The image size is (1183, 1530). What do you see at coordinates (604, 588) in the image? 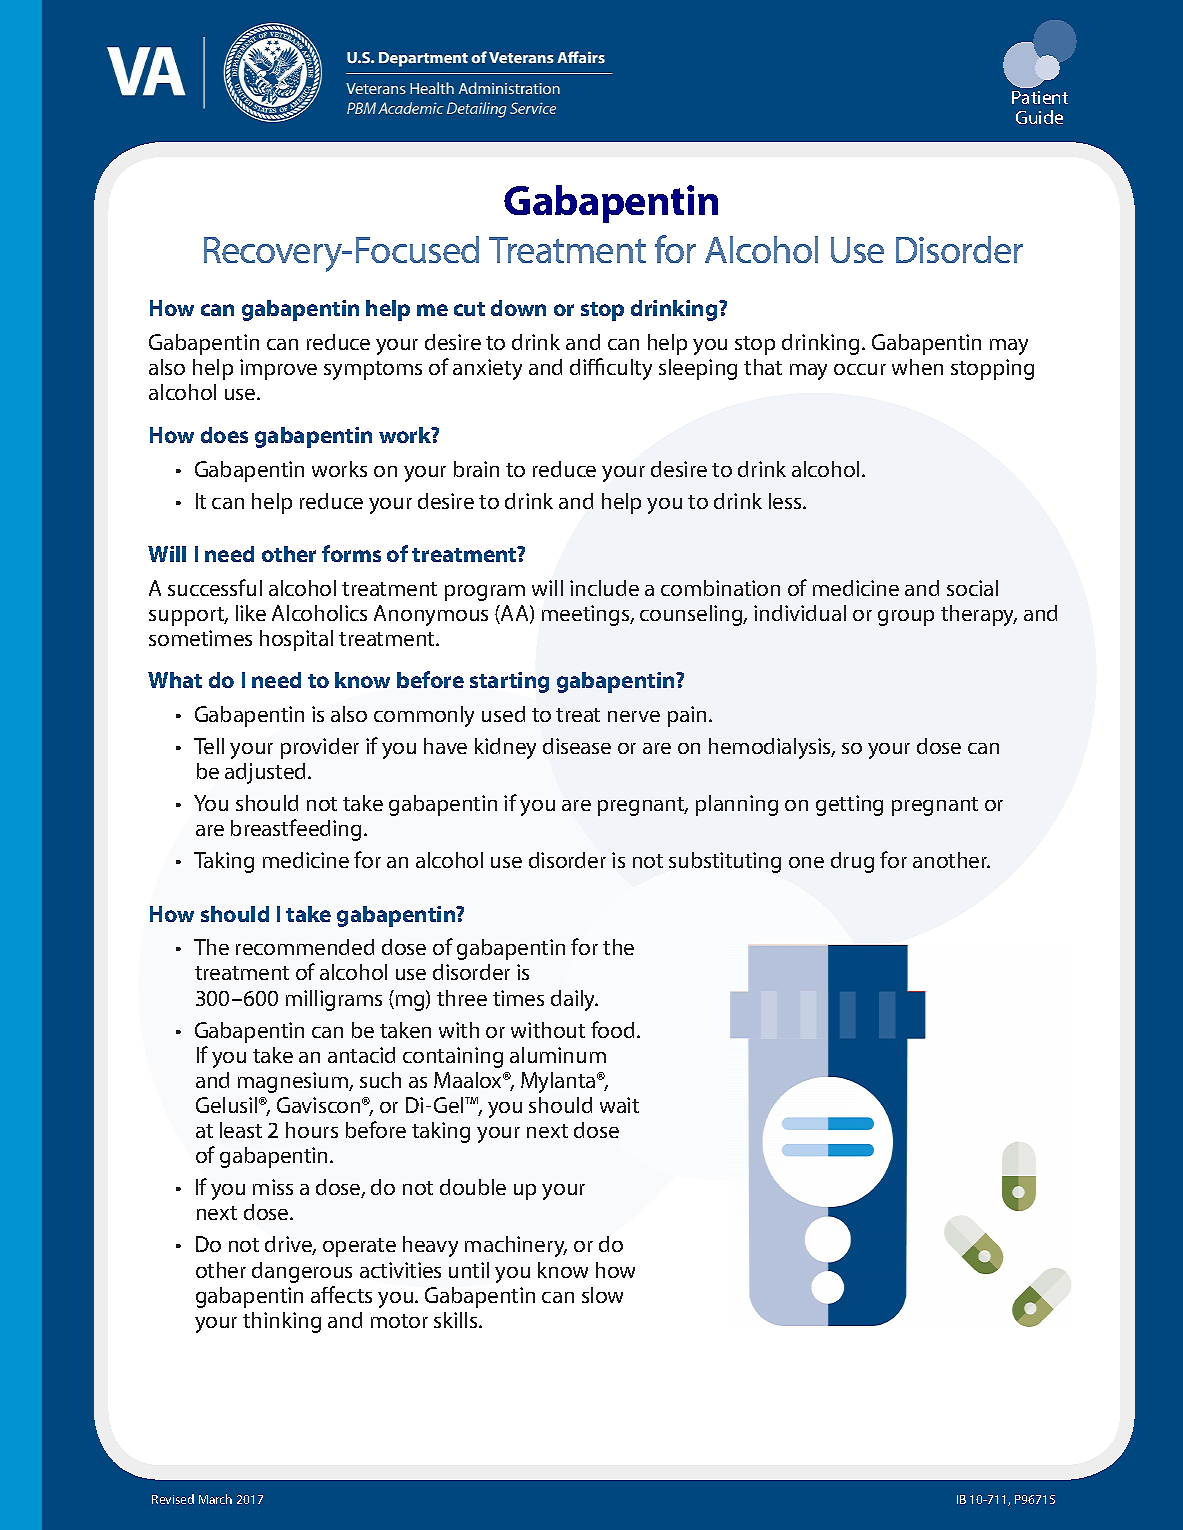
I see `include` at bounding box center [604, 588].
